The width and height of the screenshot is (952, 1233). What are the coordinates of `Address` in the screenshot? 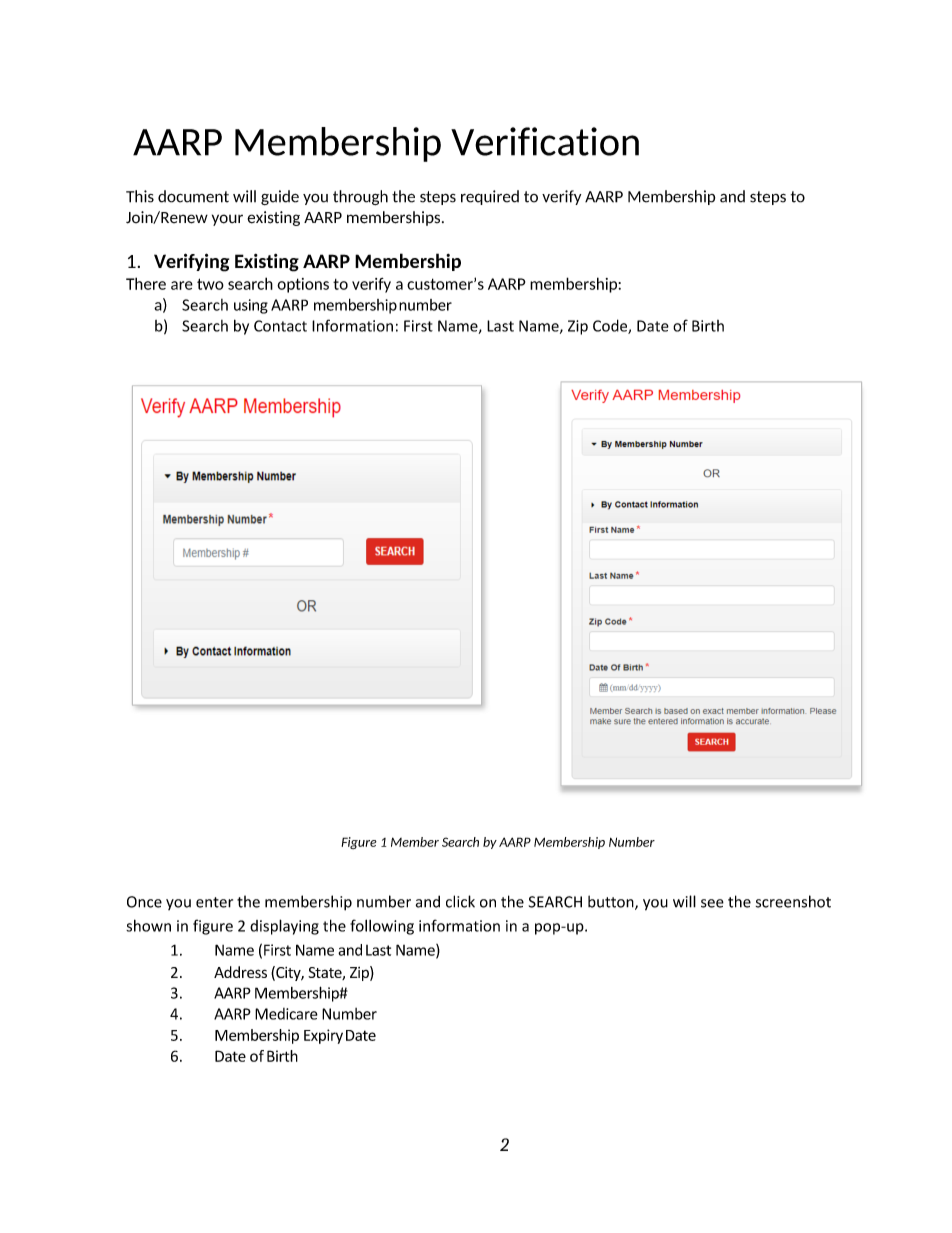 It's located at (240, 972).
